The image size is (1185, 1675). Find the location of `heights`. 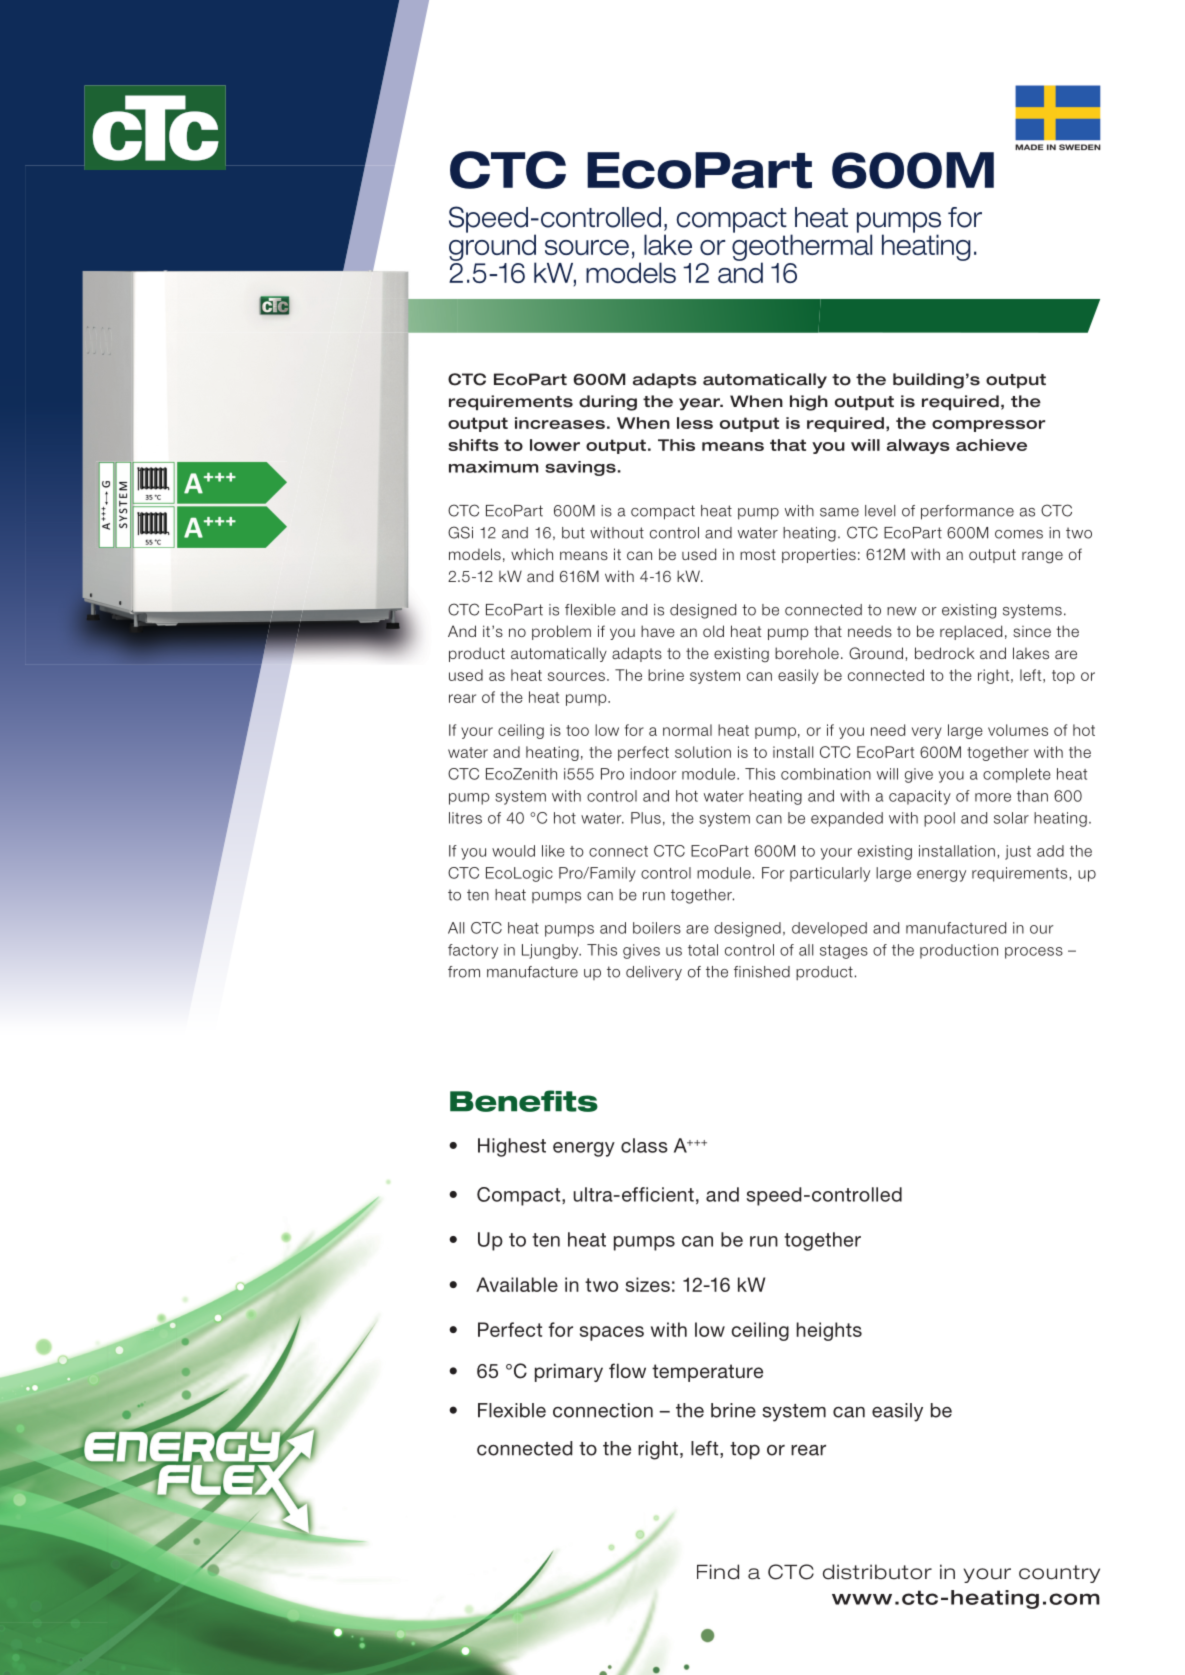

heights is located at coordinates (829, 1331).
